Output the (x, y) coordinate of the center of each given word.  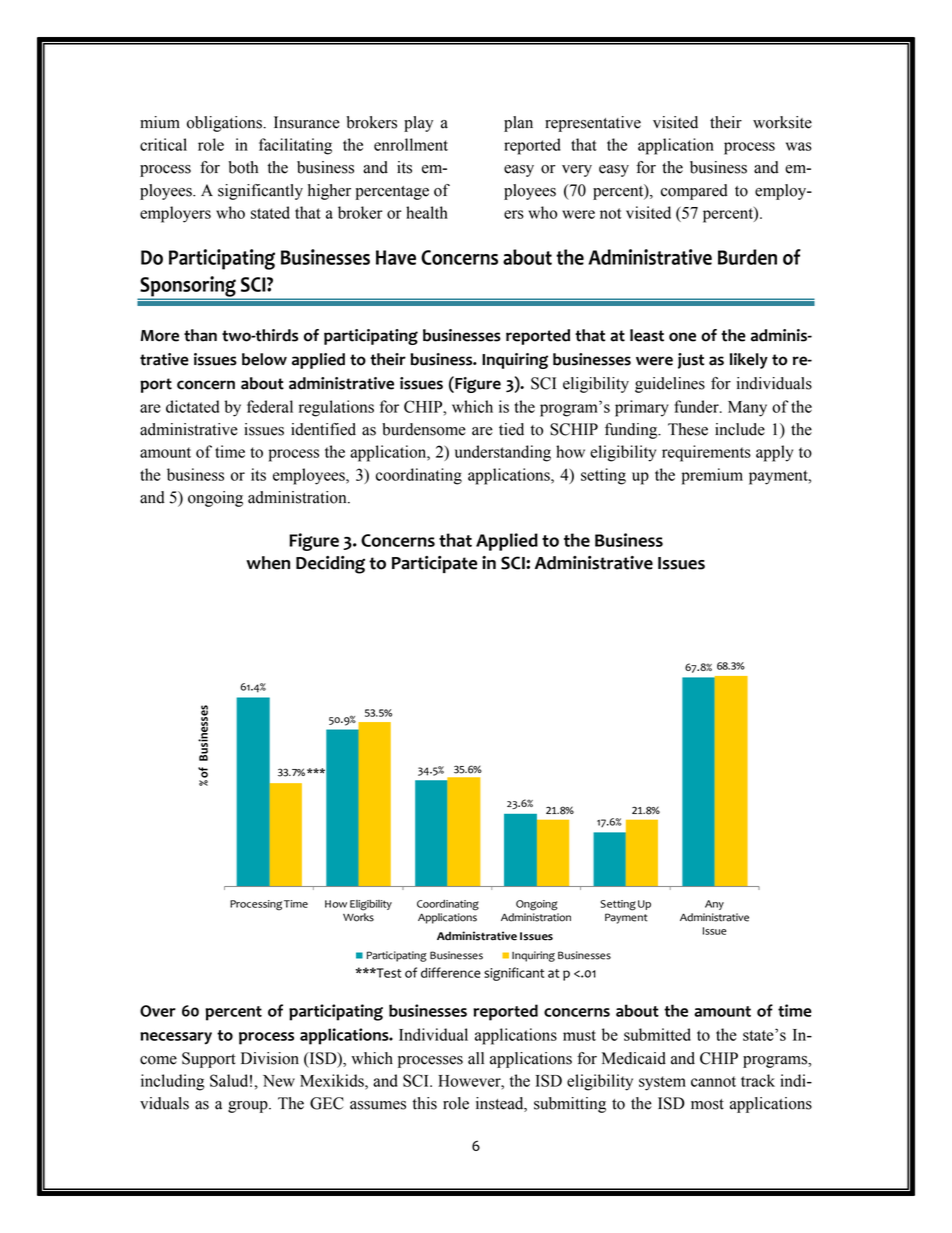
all (476, 1058)
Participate (434, 564)
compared (694, 192)
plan (518, 124)
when (268, 563)
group (249, 1107)
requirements (706, 453)
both (243, 167)
